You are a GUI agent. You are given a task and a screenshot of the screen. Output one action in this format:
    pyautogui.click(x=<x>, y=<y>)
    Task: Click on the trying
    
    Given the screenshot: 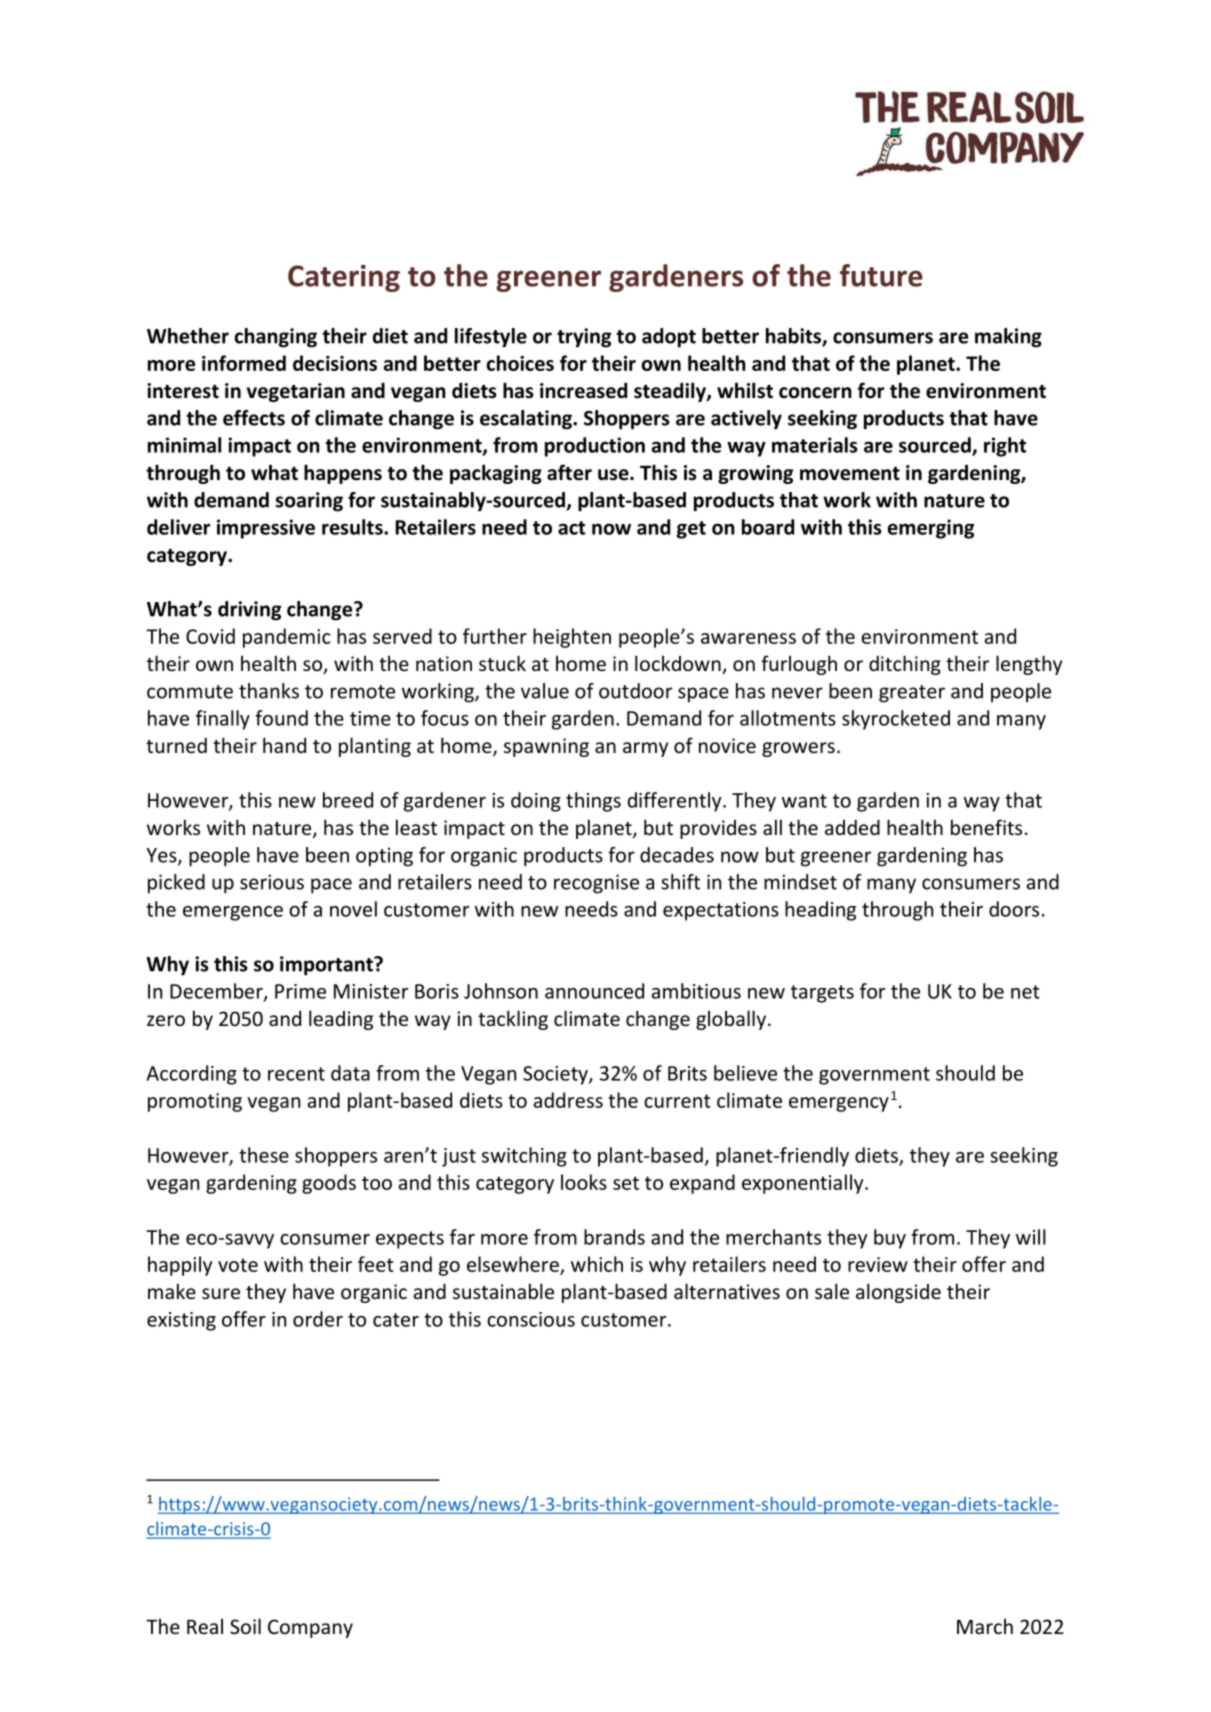 What is the action you would take?
    pyautogui.click(x=584, y=338)
